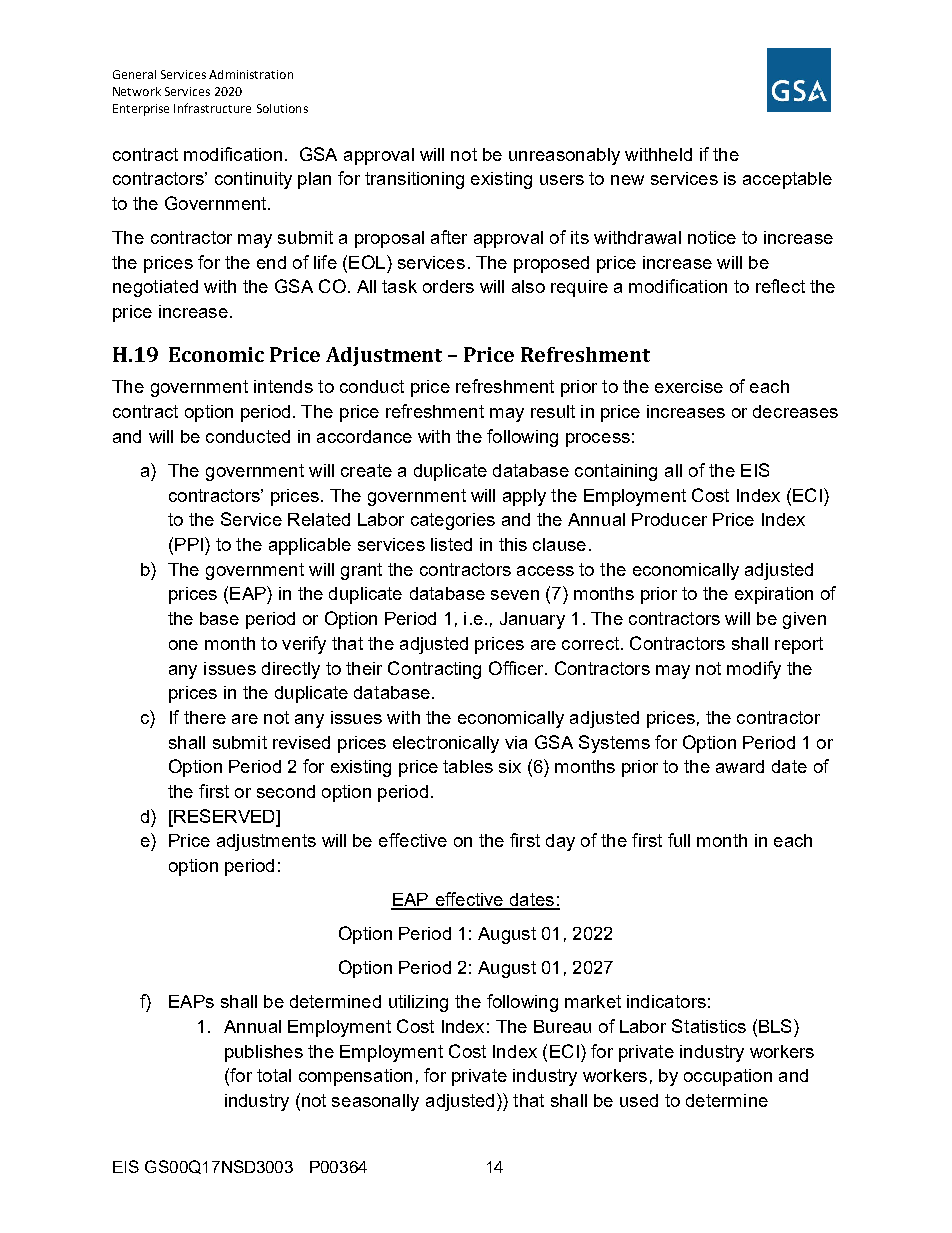 The image size is (952, 1233). What do you see at coordinates (740, 766) in the image?
I see `award` at bounding box center [740, 766].
